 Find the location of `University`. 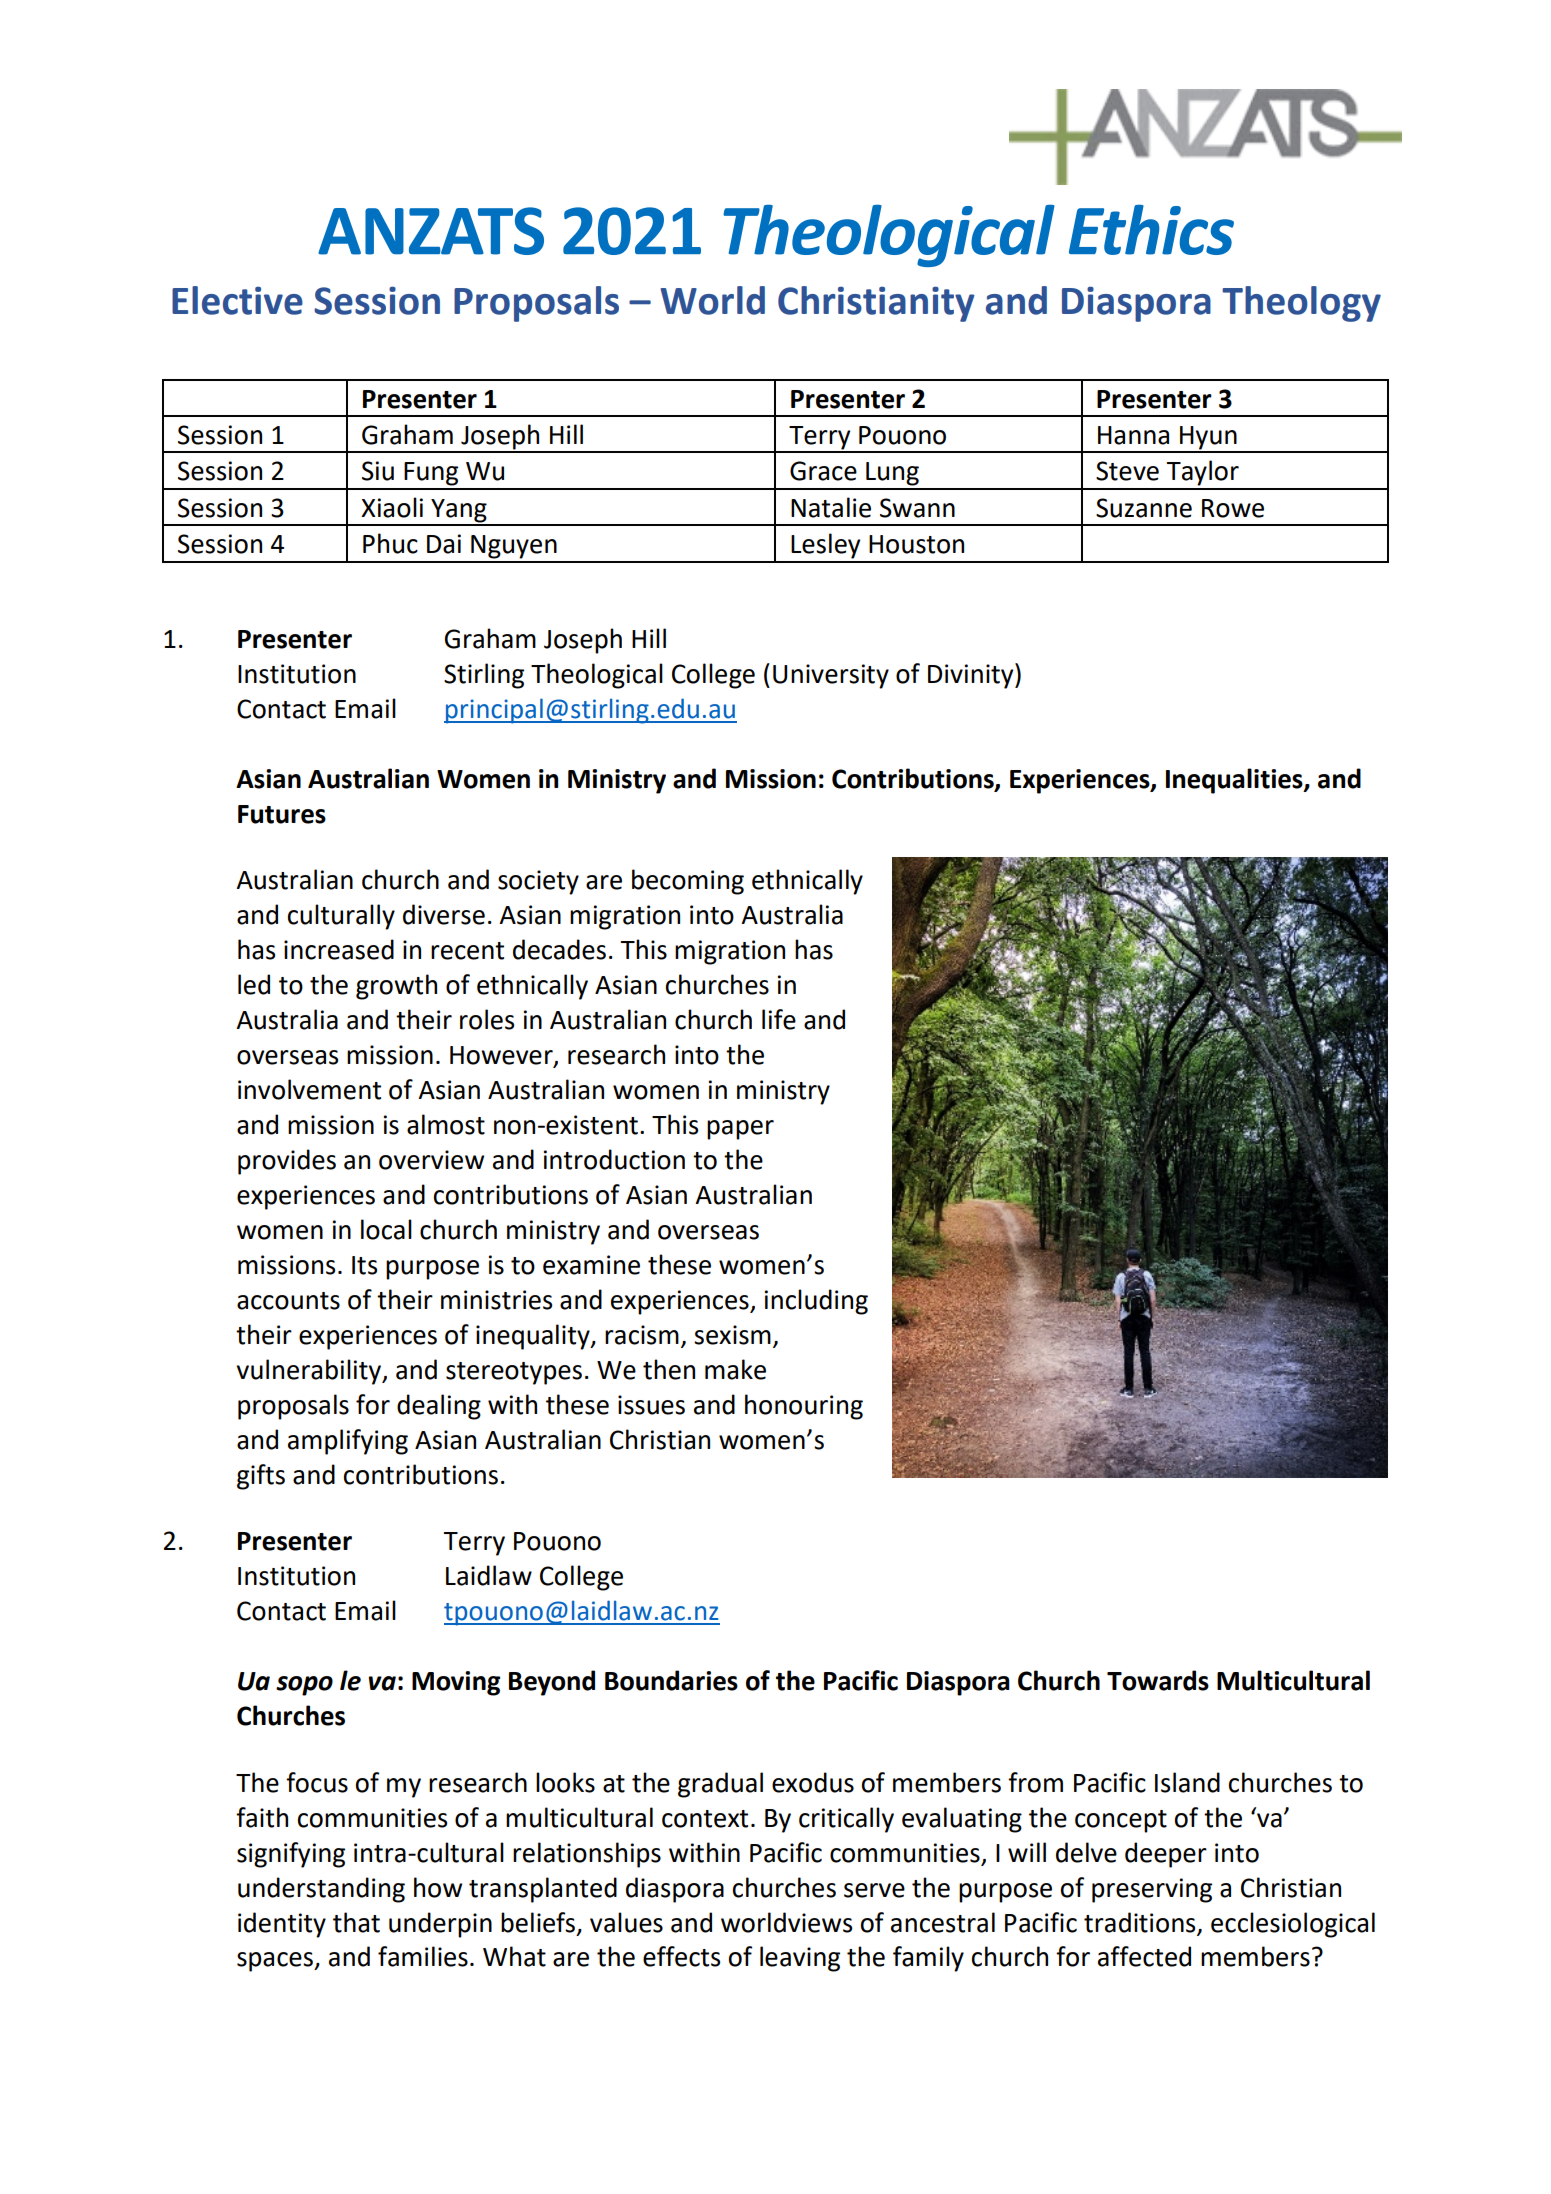

University is located at coordinates (831, 676).
